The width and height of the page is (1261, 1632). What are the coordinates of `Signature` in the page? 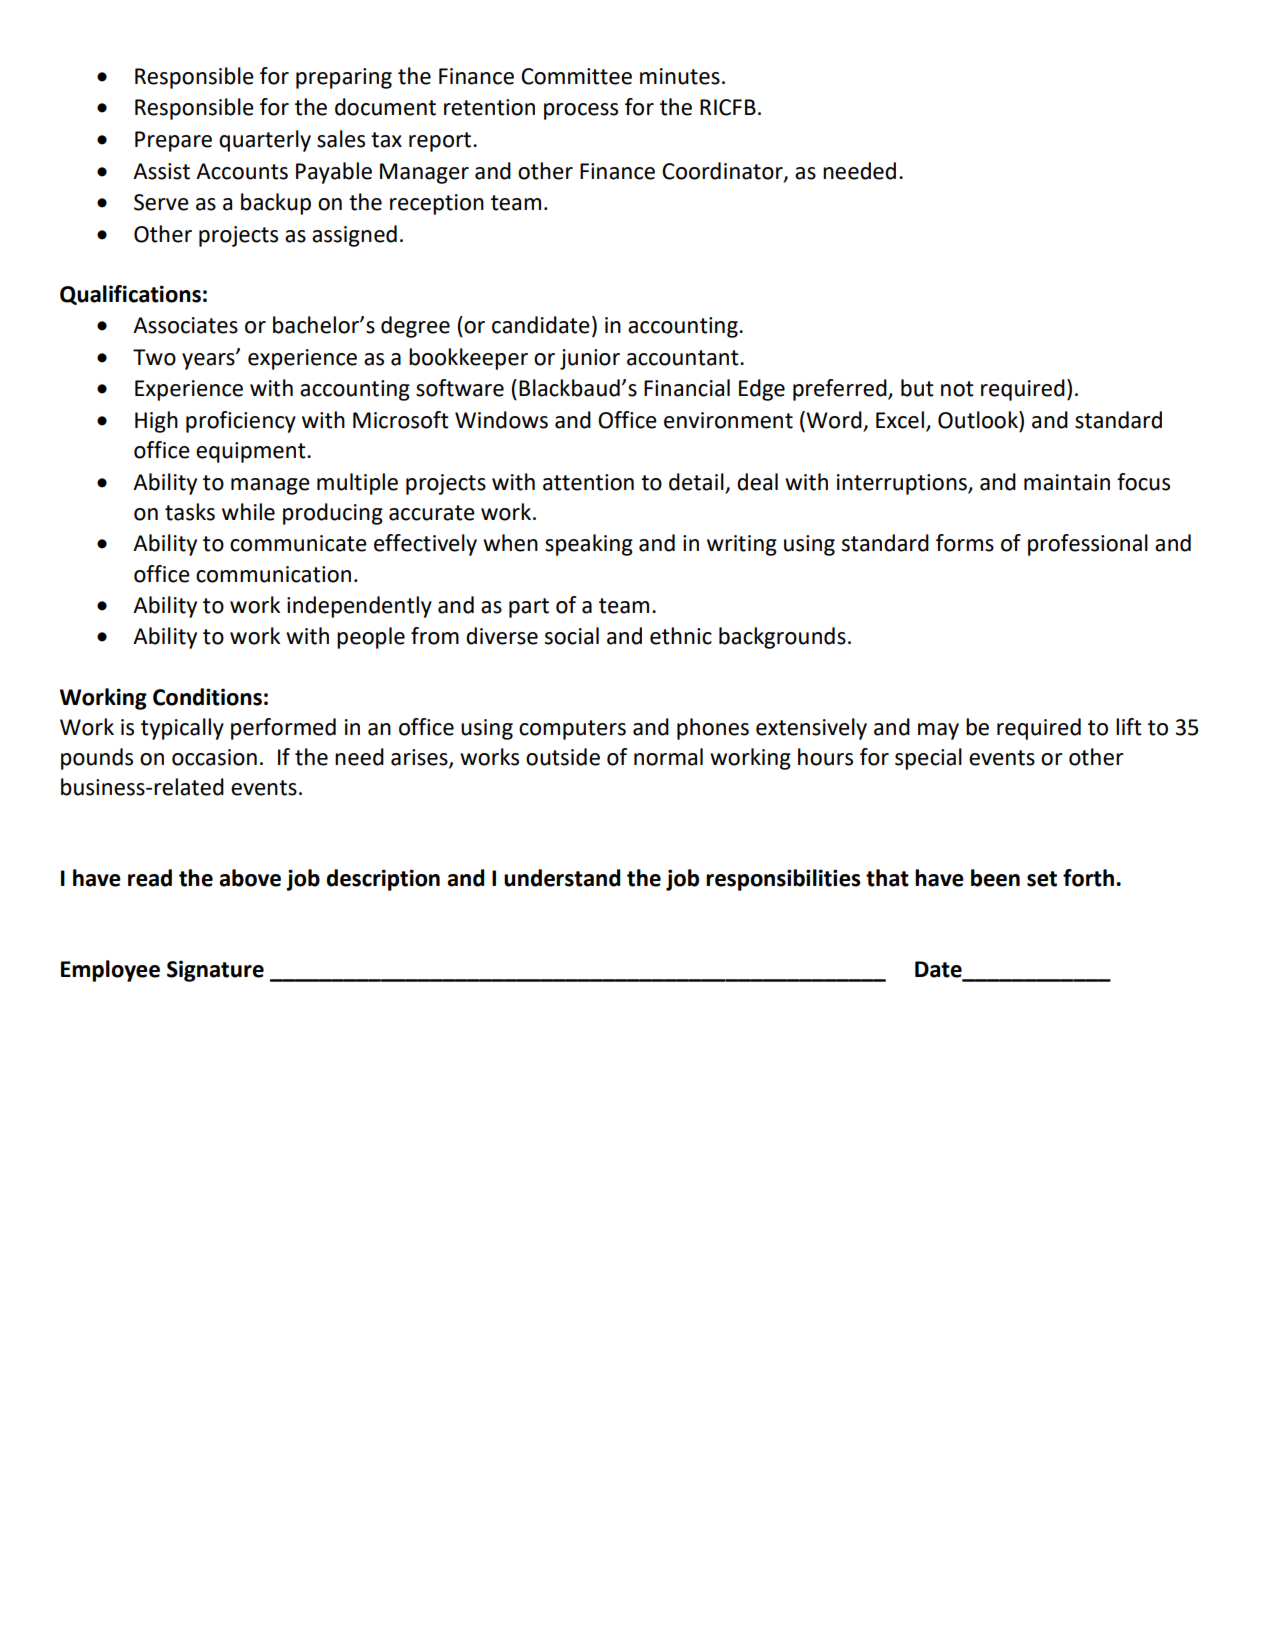 It's located at (215, 971).
